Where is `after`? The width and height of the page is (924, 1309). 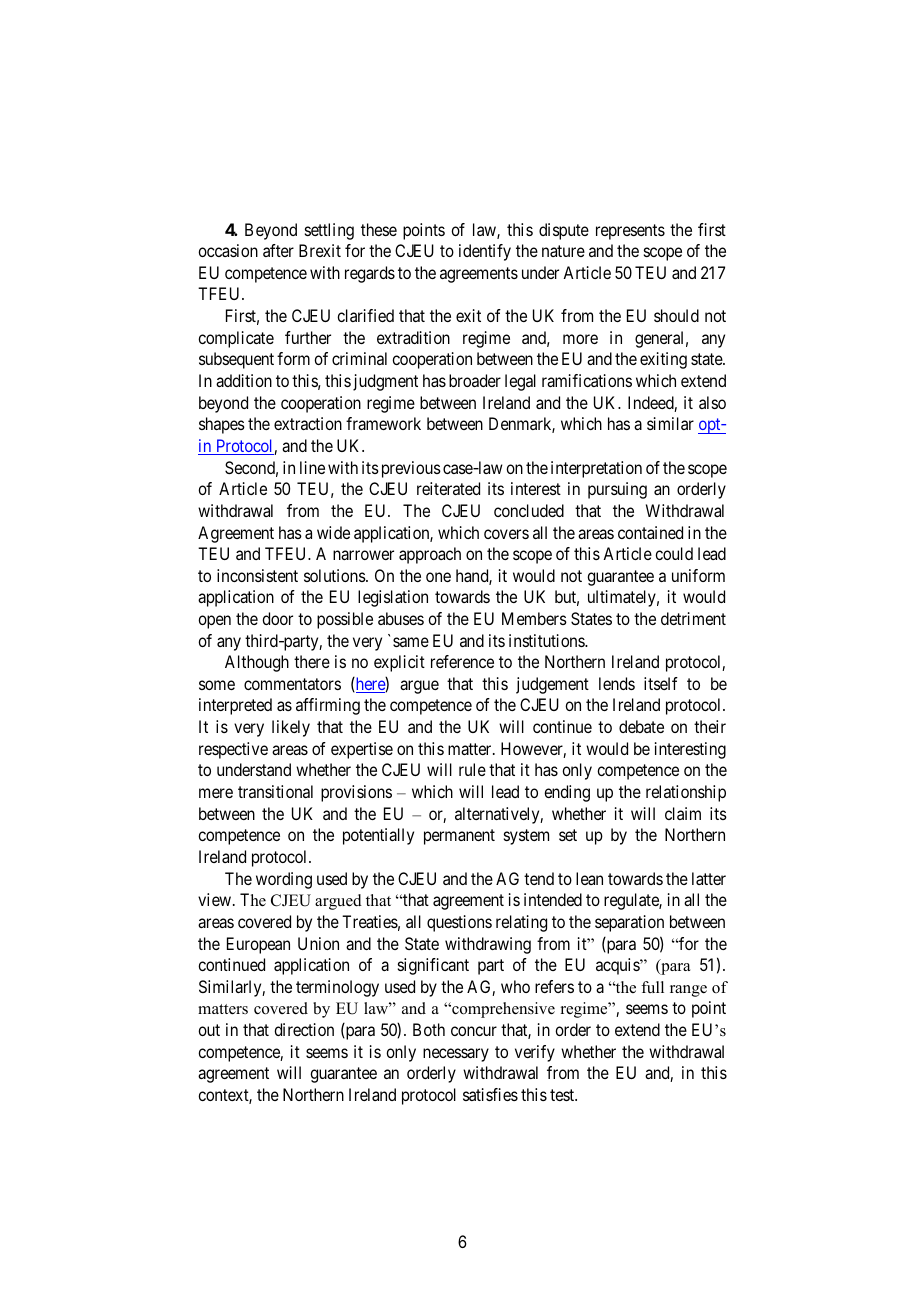
after is located at coordinates (278, 250).
